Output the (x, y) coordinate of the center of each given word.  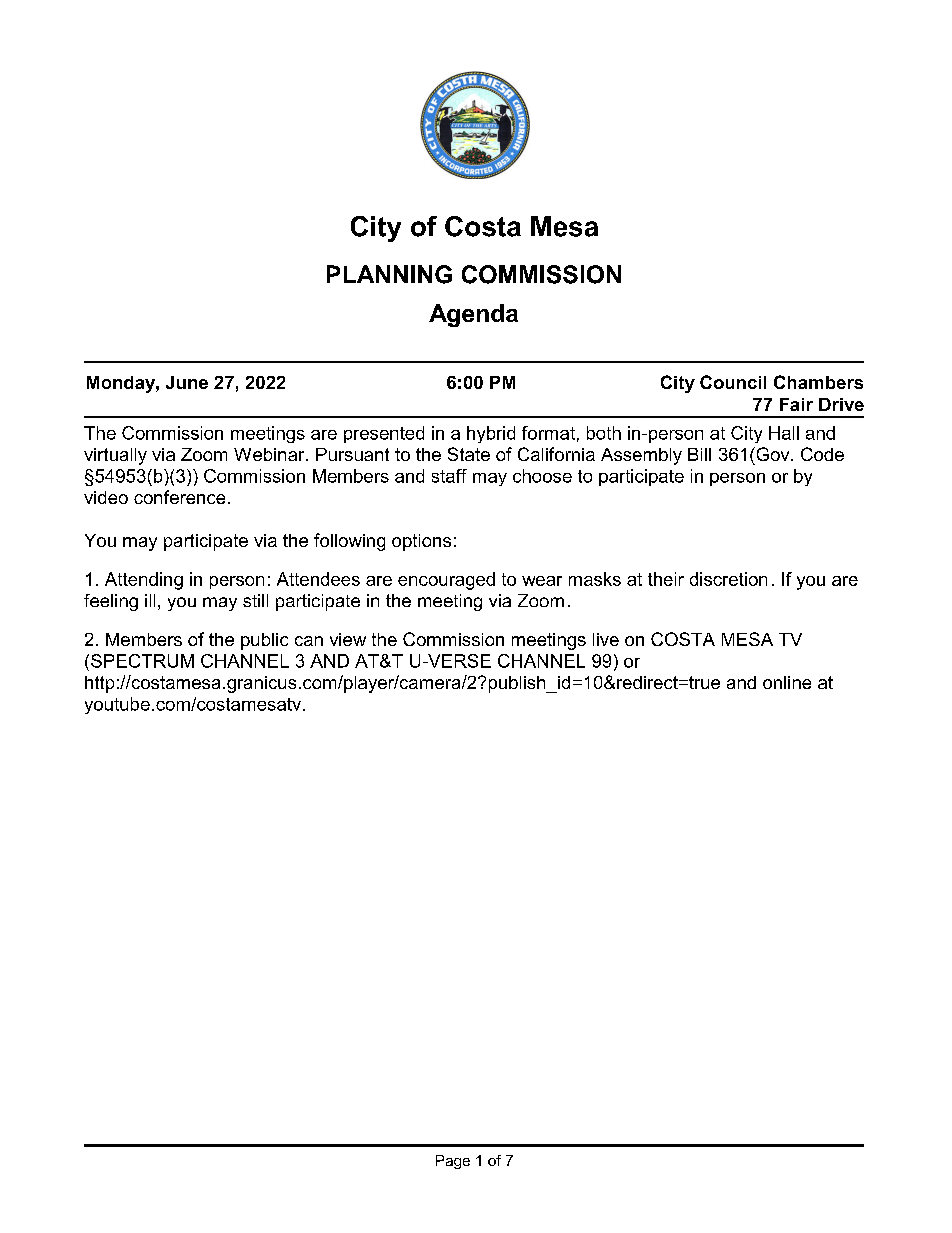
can (309, 641)
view (348, 639)
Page (453, 1162)
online (787, 682)
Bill (699, 454)
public (264, 641)
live (606, 639)
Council (733, 382)
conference (179, 497)
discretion (728, 579)
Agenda (473, 315)
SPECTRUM (142, 661)
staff (449, 476)
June (187, 382)
